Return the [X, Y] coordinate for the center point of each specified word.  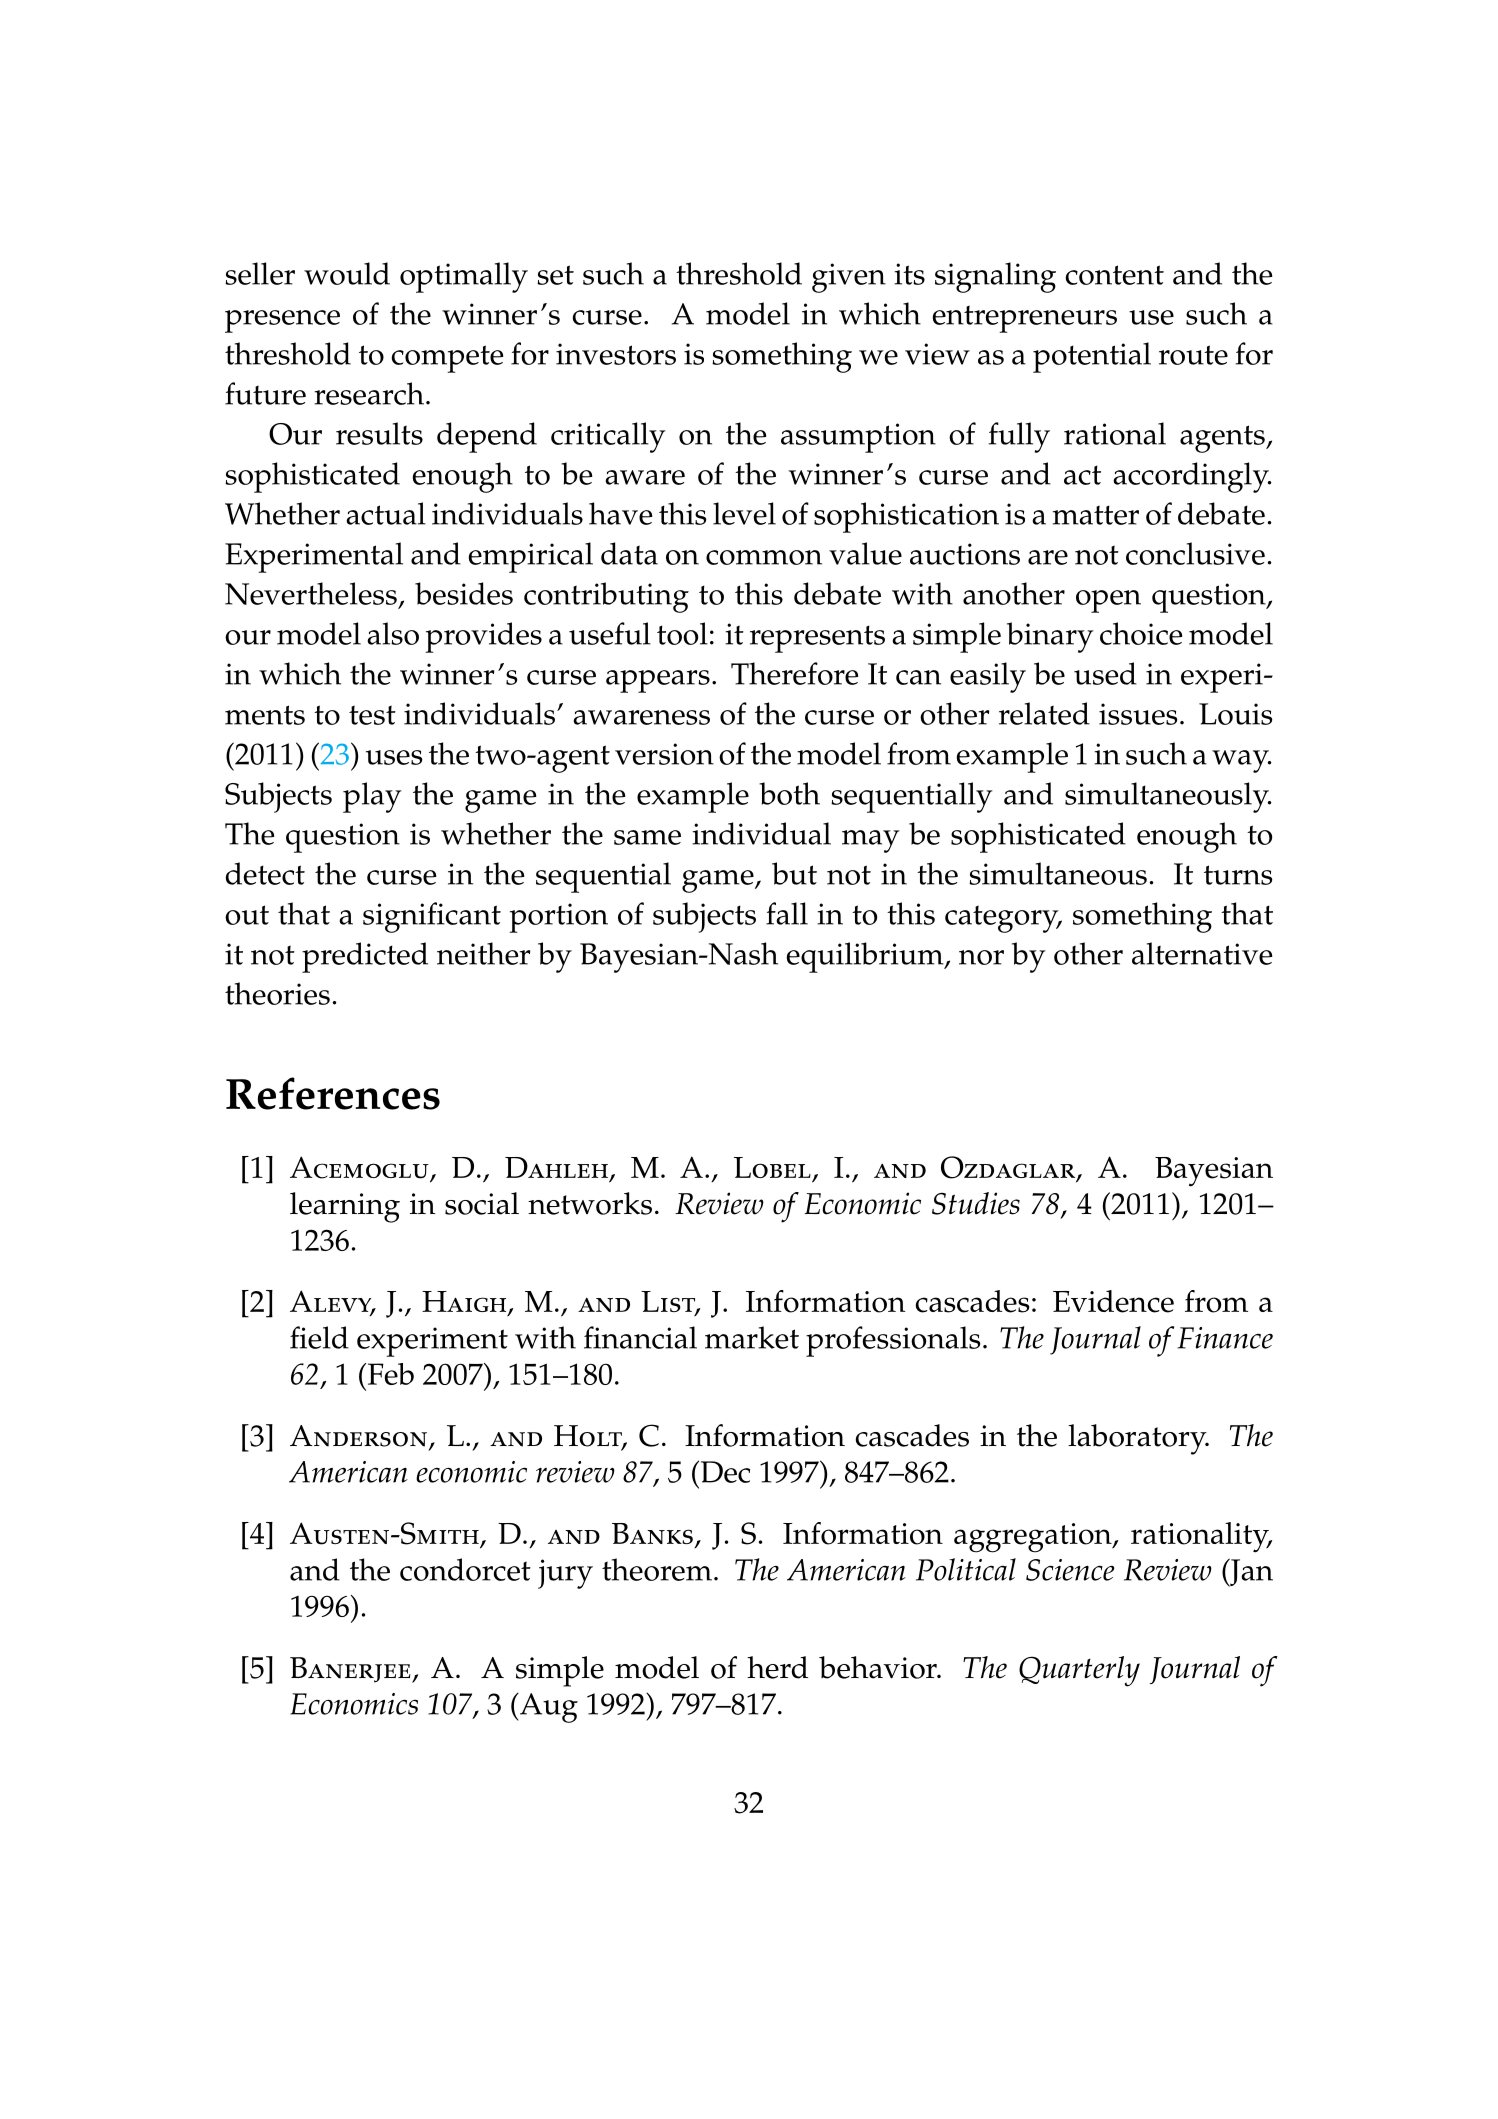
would [347, 273]
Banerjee [351, 1670]
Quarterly [1079, 1671]
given [849, 278]
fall [787, 913]
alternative [1202, 953]
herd [777, 1667]
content [1115, 275]
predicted [365, 957]
